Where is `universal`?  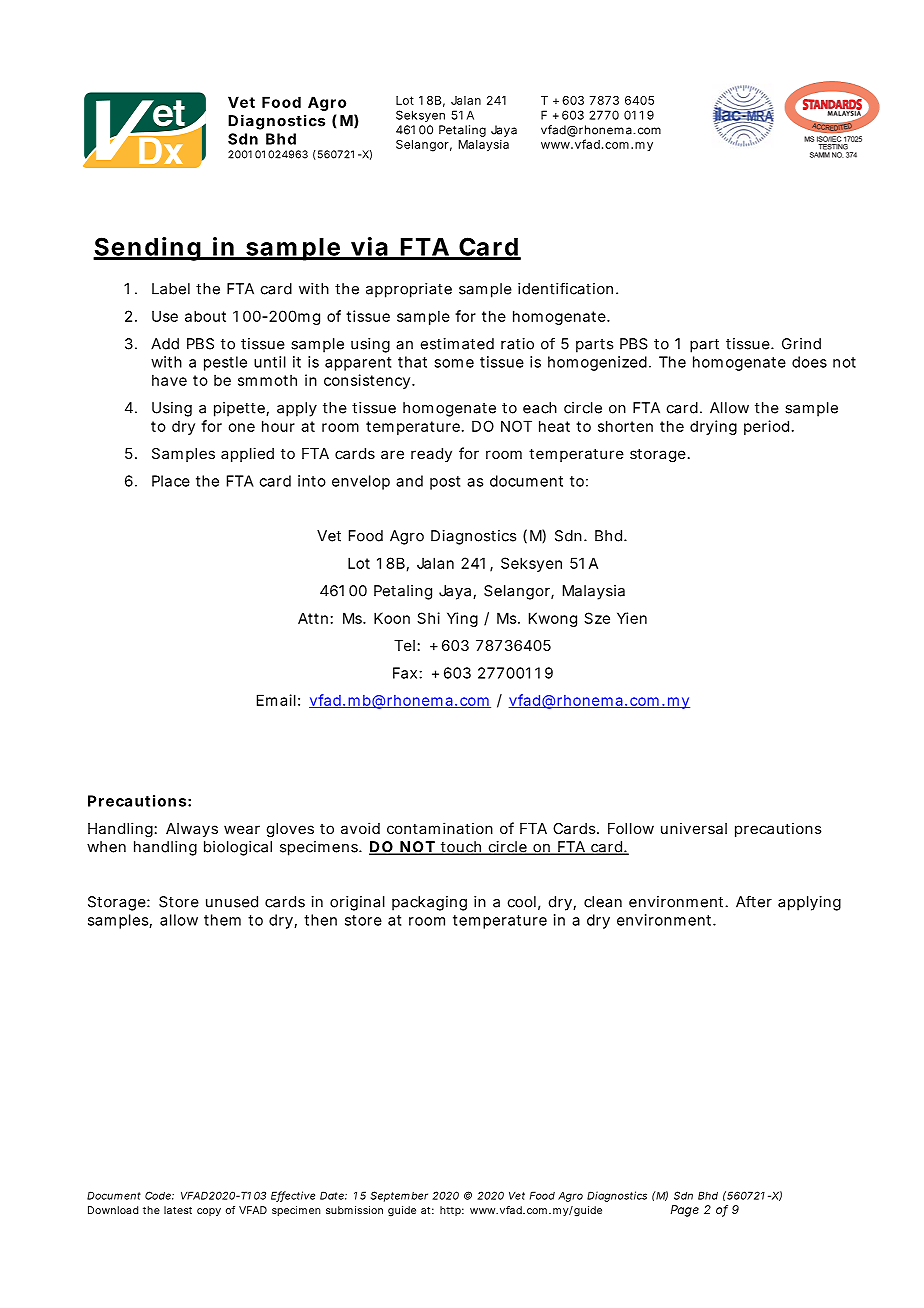 universal is located at coordinates (694, 828).
